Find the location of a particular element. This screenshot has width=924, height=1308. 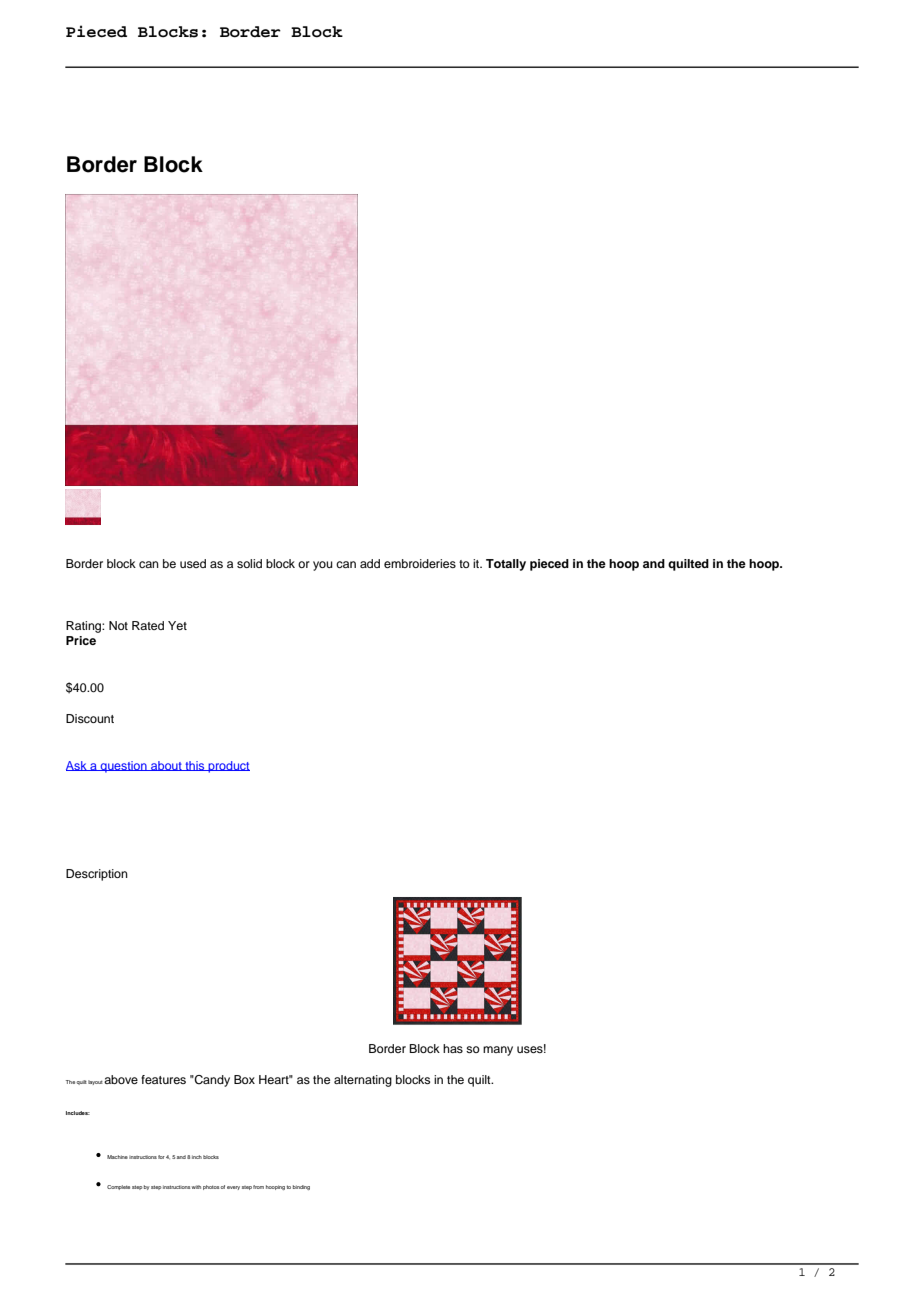

solid is located at coordinates (249, 563).
